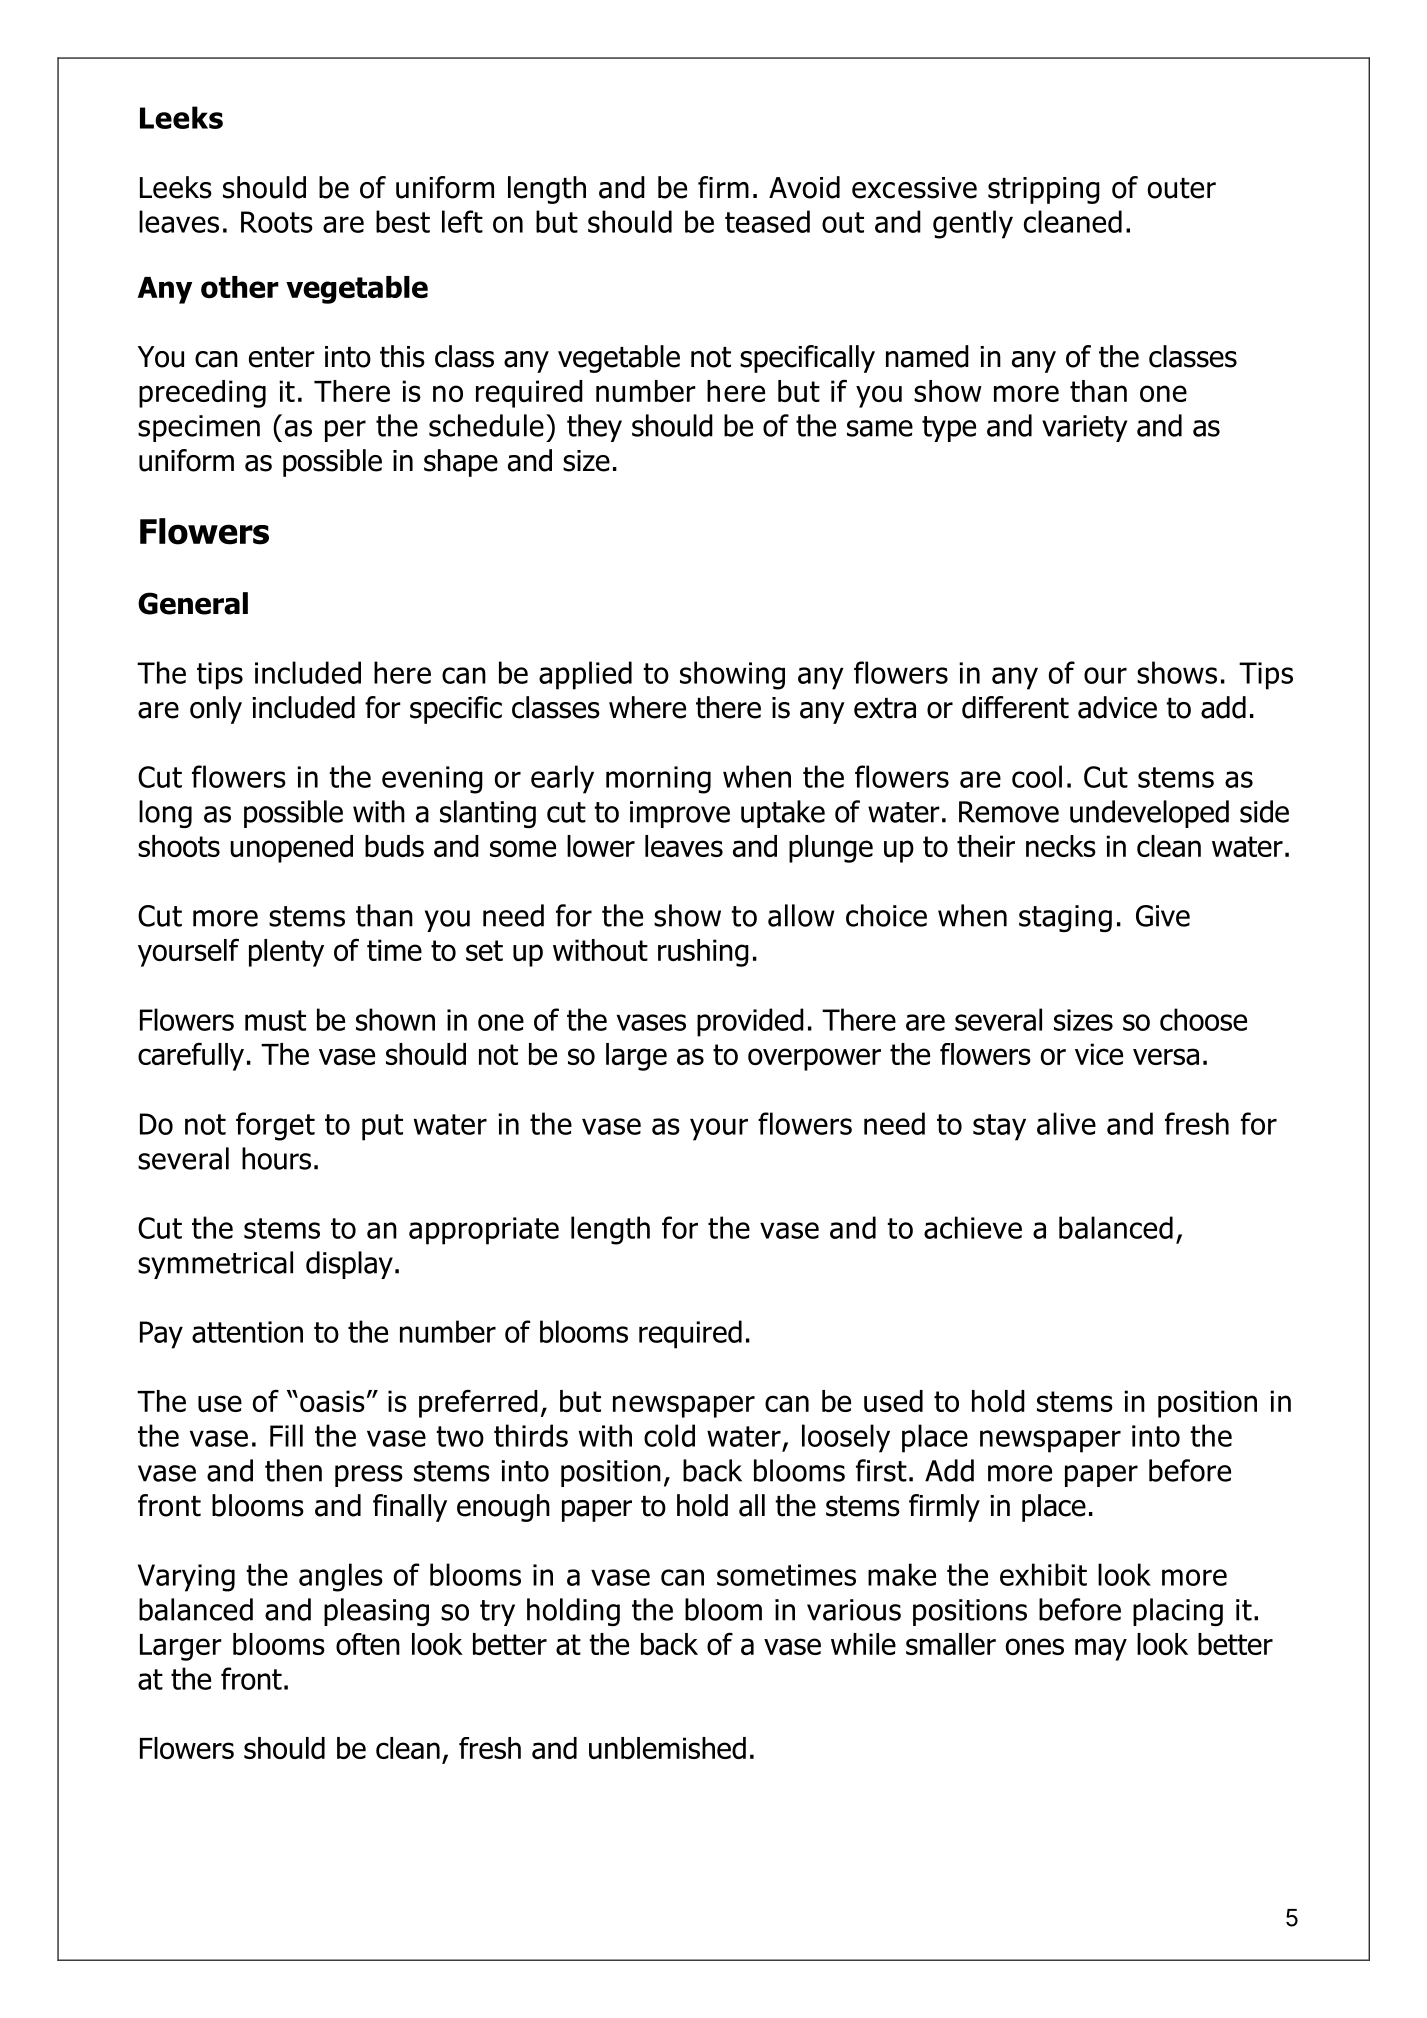  What do you see at coordinates (667, 1748) in the screenshot?
I see `unblemished` at bounding box center [667, 1748].
